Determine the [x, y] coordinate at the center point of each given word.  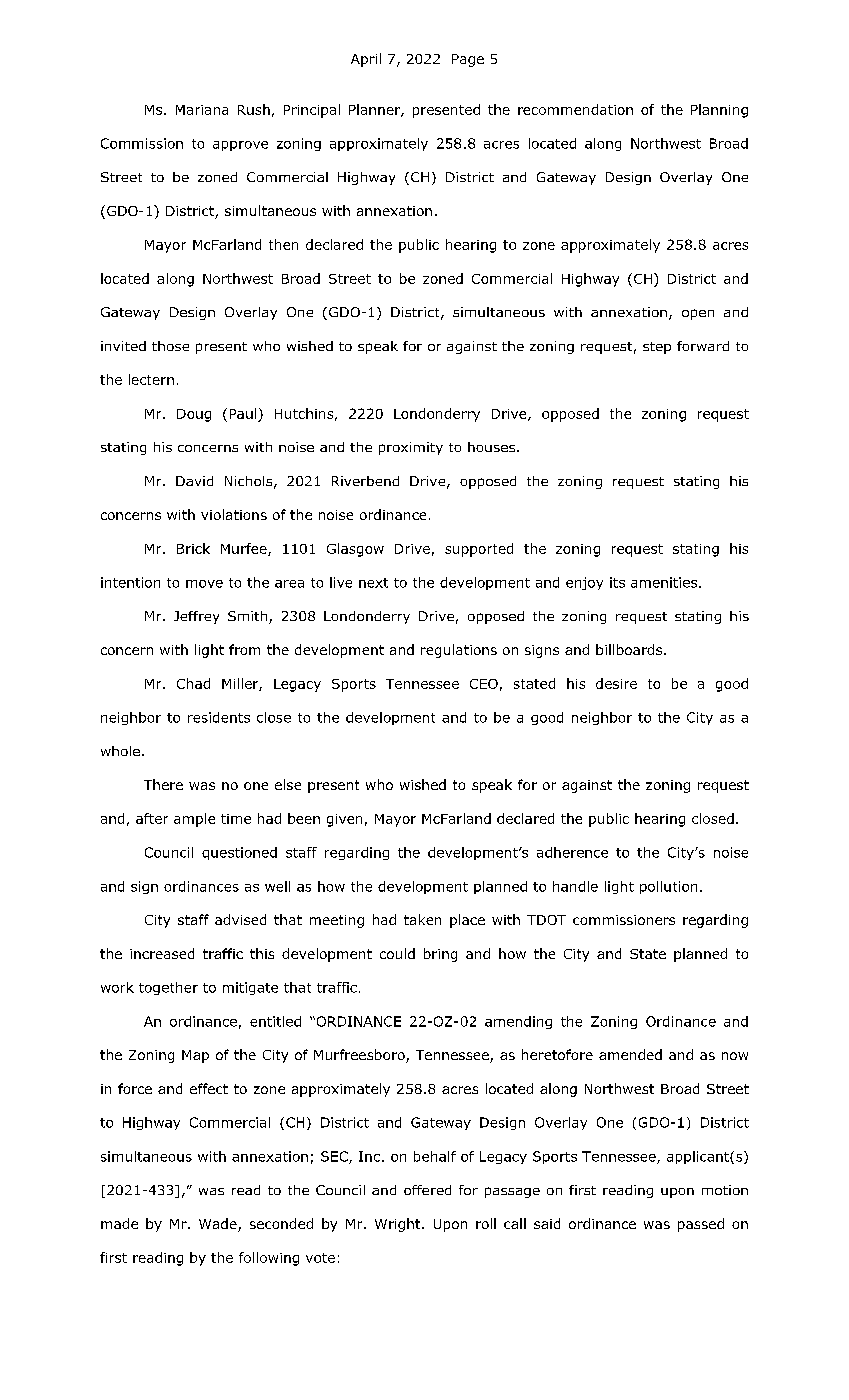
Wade [219, 1225]
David [194, 481]
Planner [375, 110]
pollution [668, 887]
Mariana [202, 110]
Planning [719, 111]
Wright [399, 1225]
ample [194, 820]
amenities [665, 582]
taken [422, 919]
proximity [411, 448]
